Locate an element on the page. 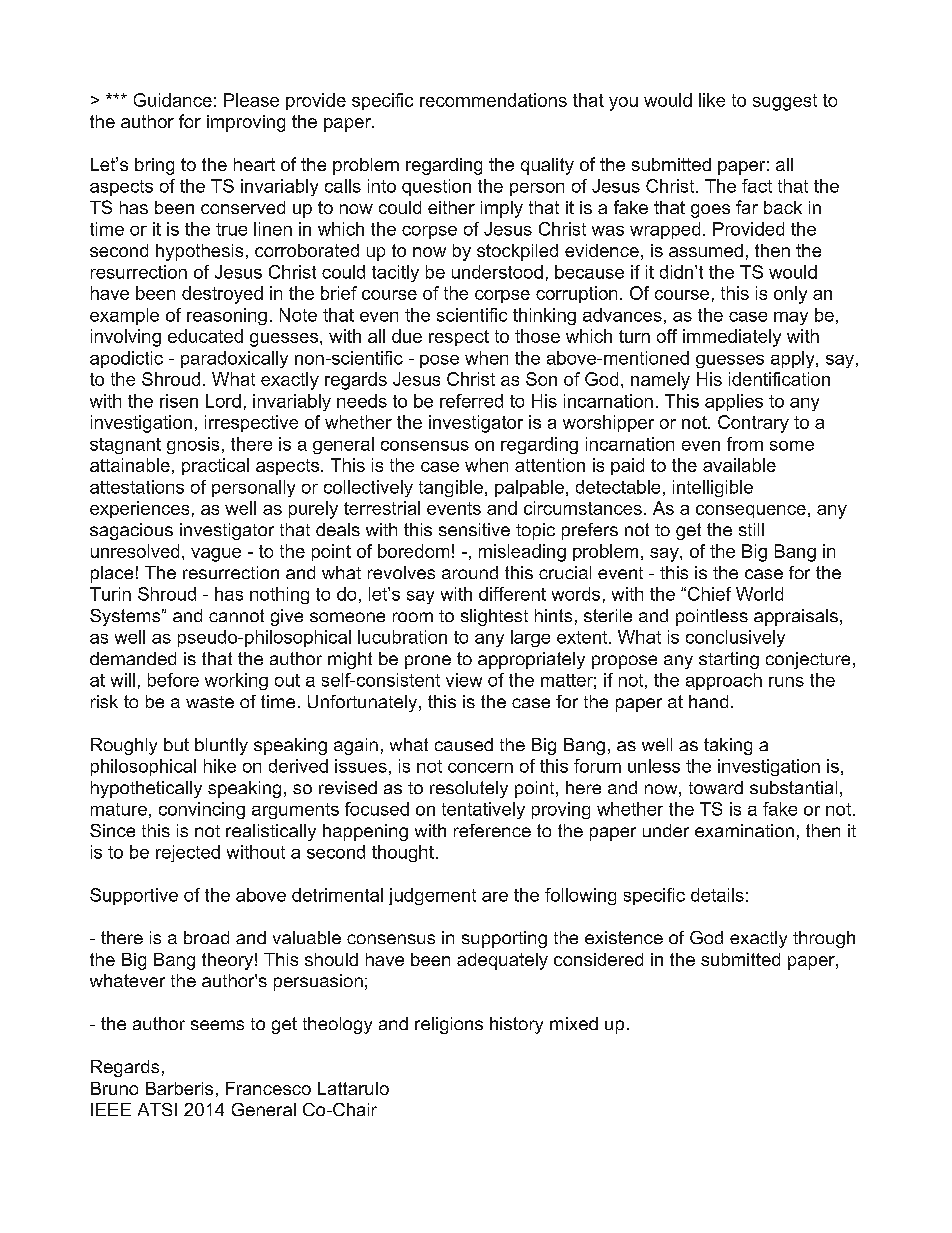 This image has width=952, height=1233. Bruno is located at coordinates (114, 1088).
